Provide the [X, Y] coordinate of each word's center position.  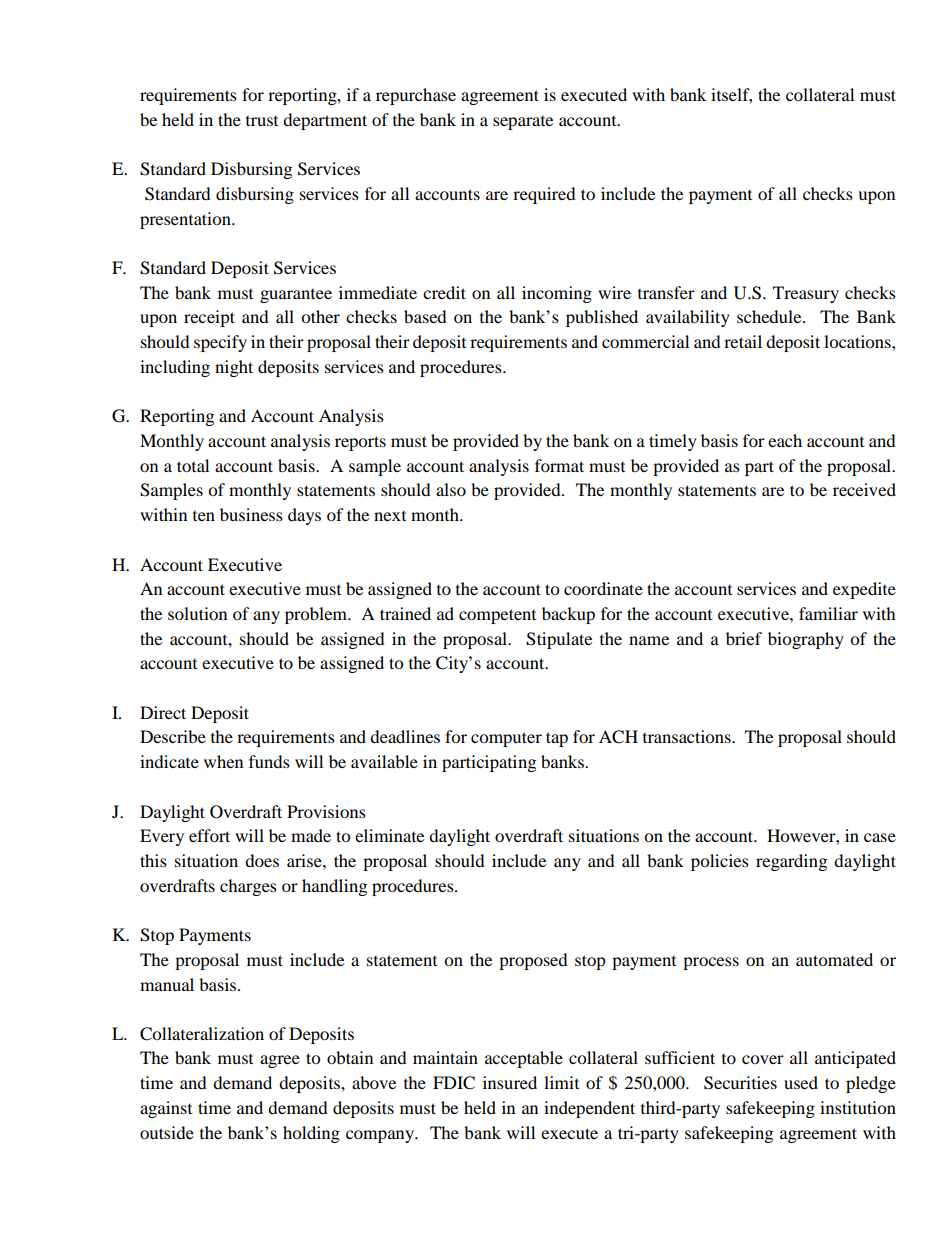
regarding [791, 862]
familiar [828, 613]
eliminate [389, 835]
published [602, 318]
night [234, 368]
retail [743, 341]
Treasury [806, 294]
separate [523, 123]
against [166, 1109]
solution [197, 613]
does [262, 860]
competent [497, 616]
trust [262, 121]
